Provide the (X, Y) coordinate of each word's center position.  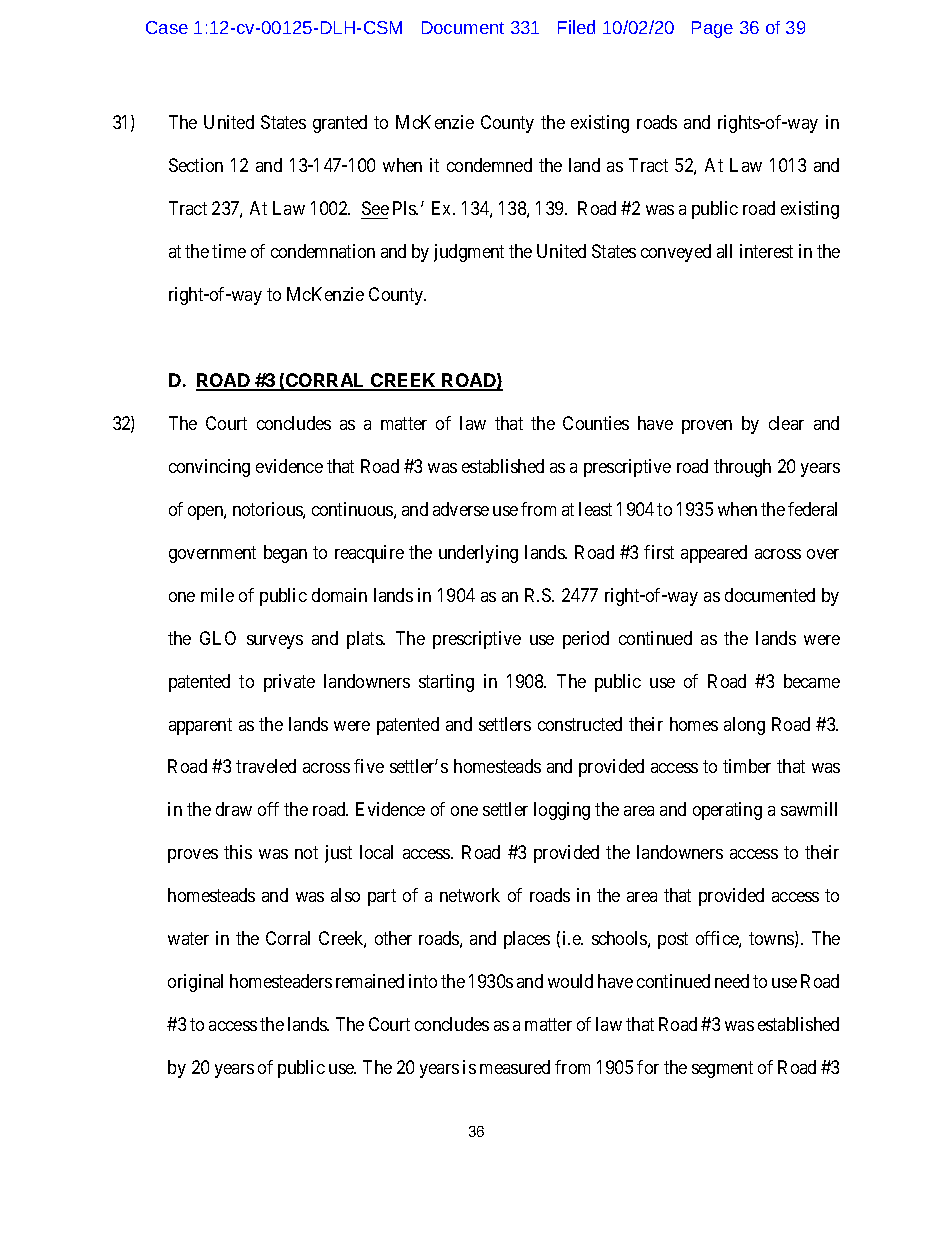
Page (712, 29)
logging (562, 811)
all (724, 251)
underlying (478, 554)
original (195, 983)
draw (234, 809)
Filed (576, 27)
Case (167, 27)
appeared (714, 554)
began (285, 554)
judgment (469, 253)
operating (727, 811)
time (229, 251)
